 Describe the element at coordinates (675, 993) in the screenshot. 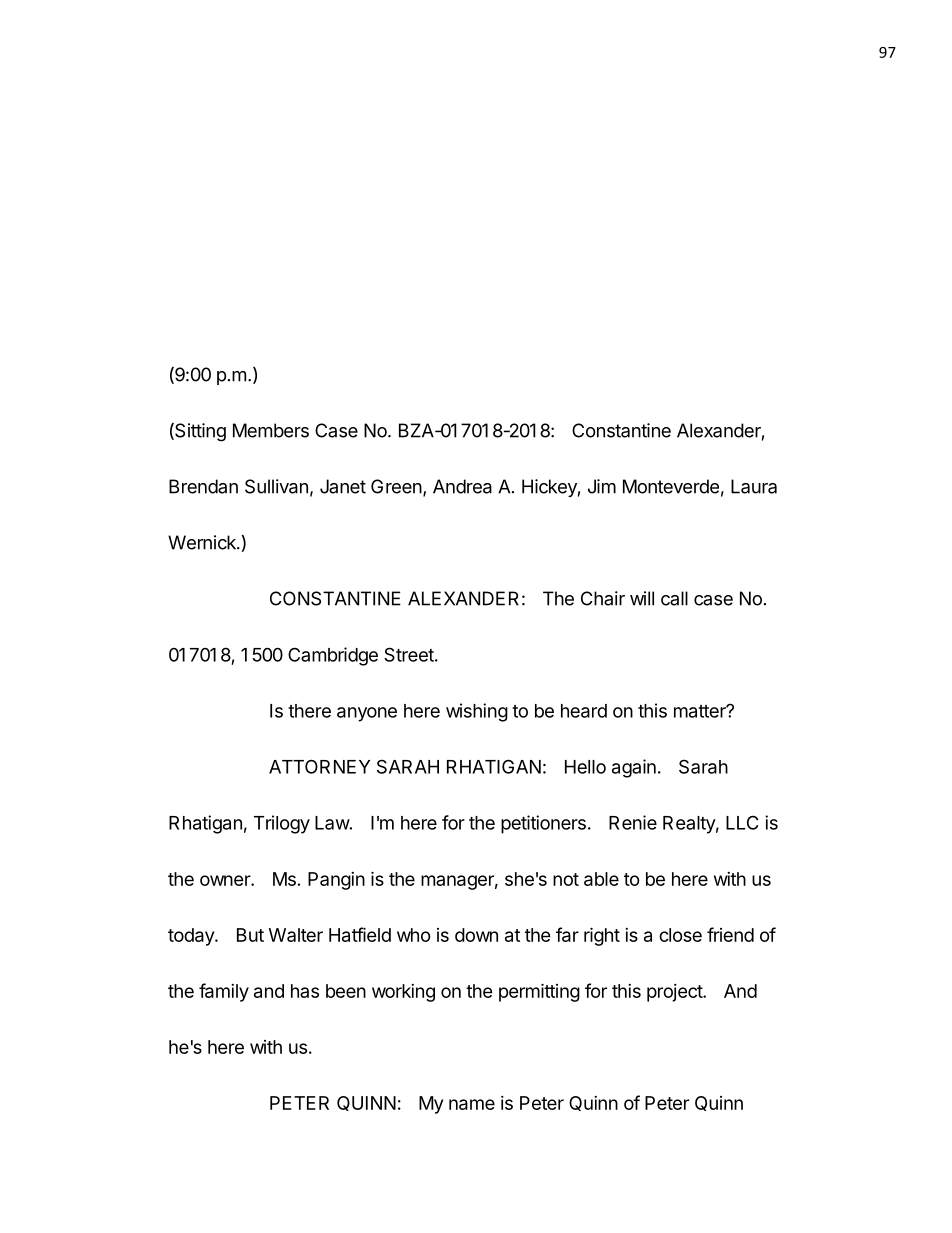

I see `project` at that location.
